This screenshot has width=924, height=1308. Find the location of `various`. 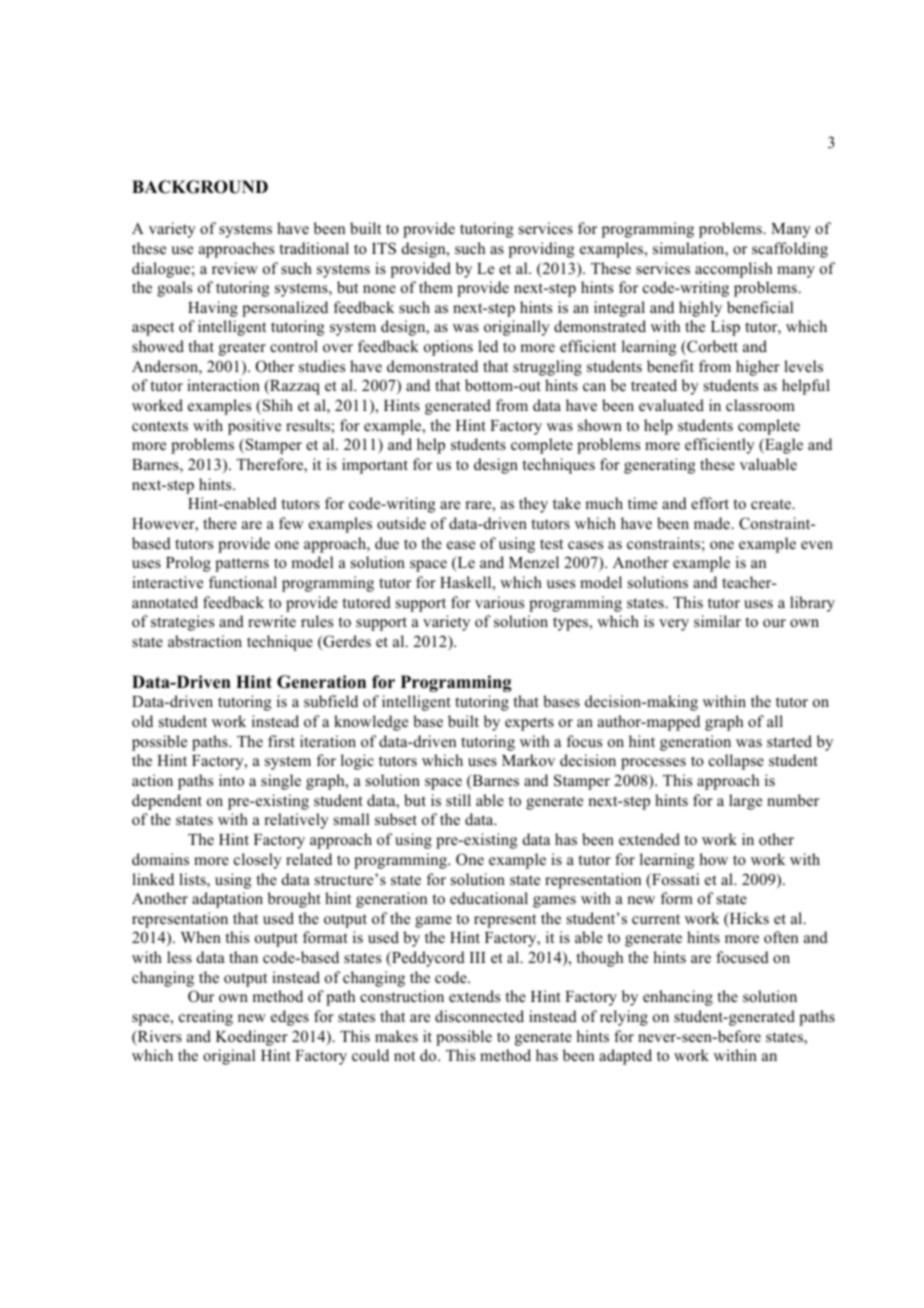

various is located at coordinates (499, 602).
